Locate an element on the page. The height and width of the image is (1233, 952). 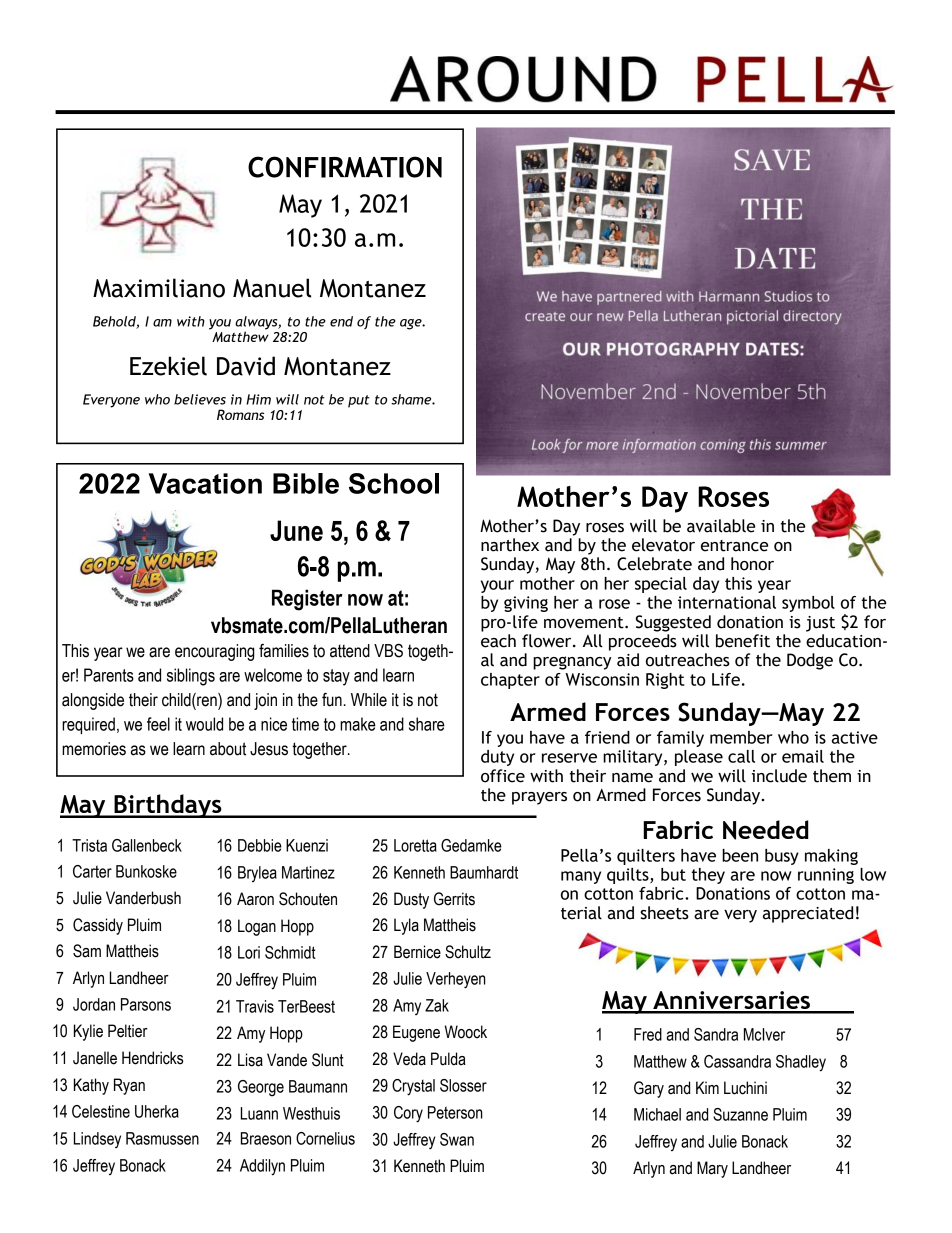
Aaron is located at coordinates (255, 899).
